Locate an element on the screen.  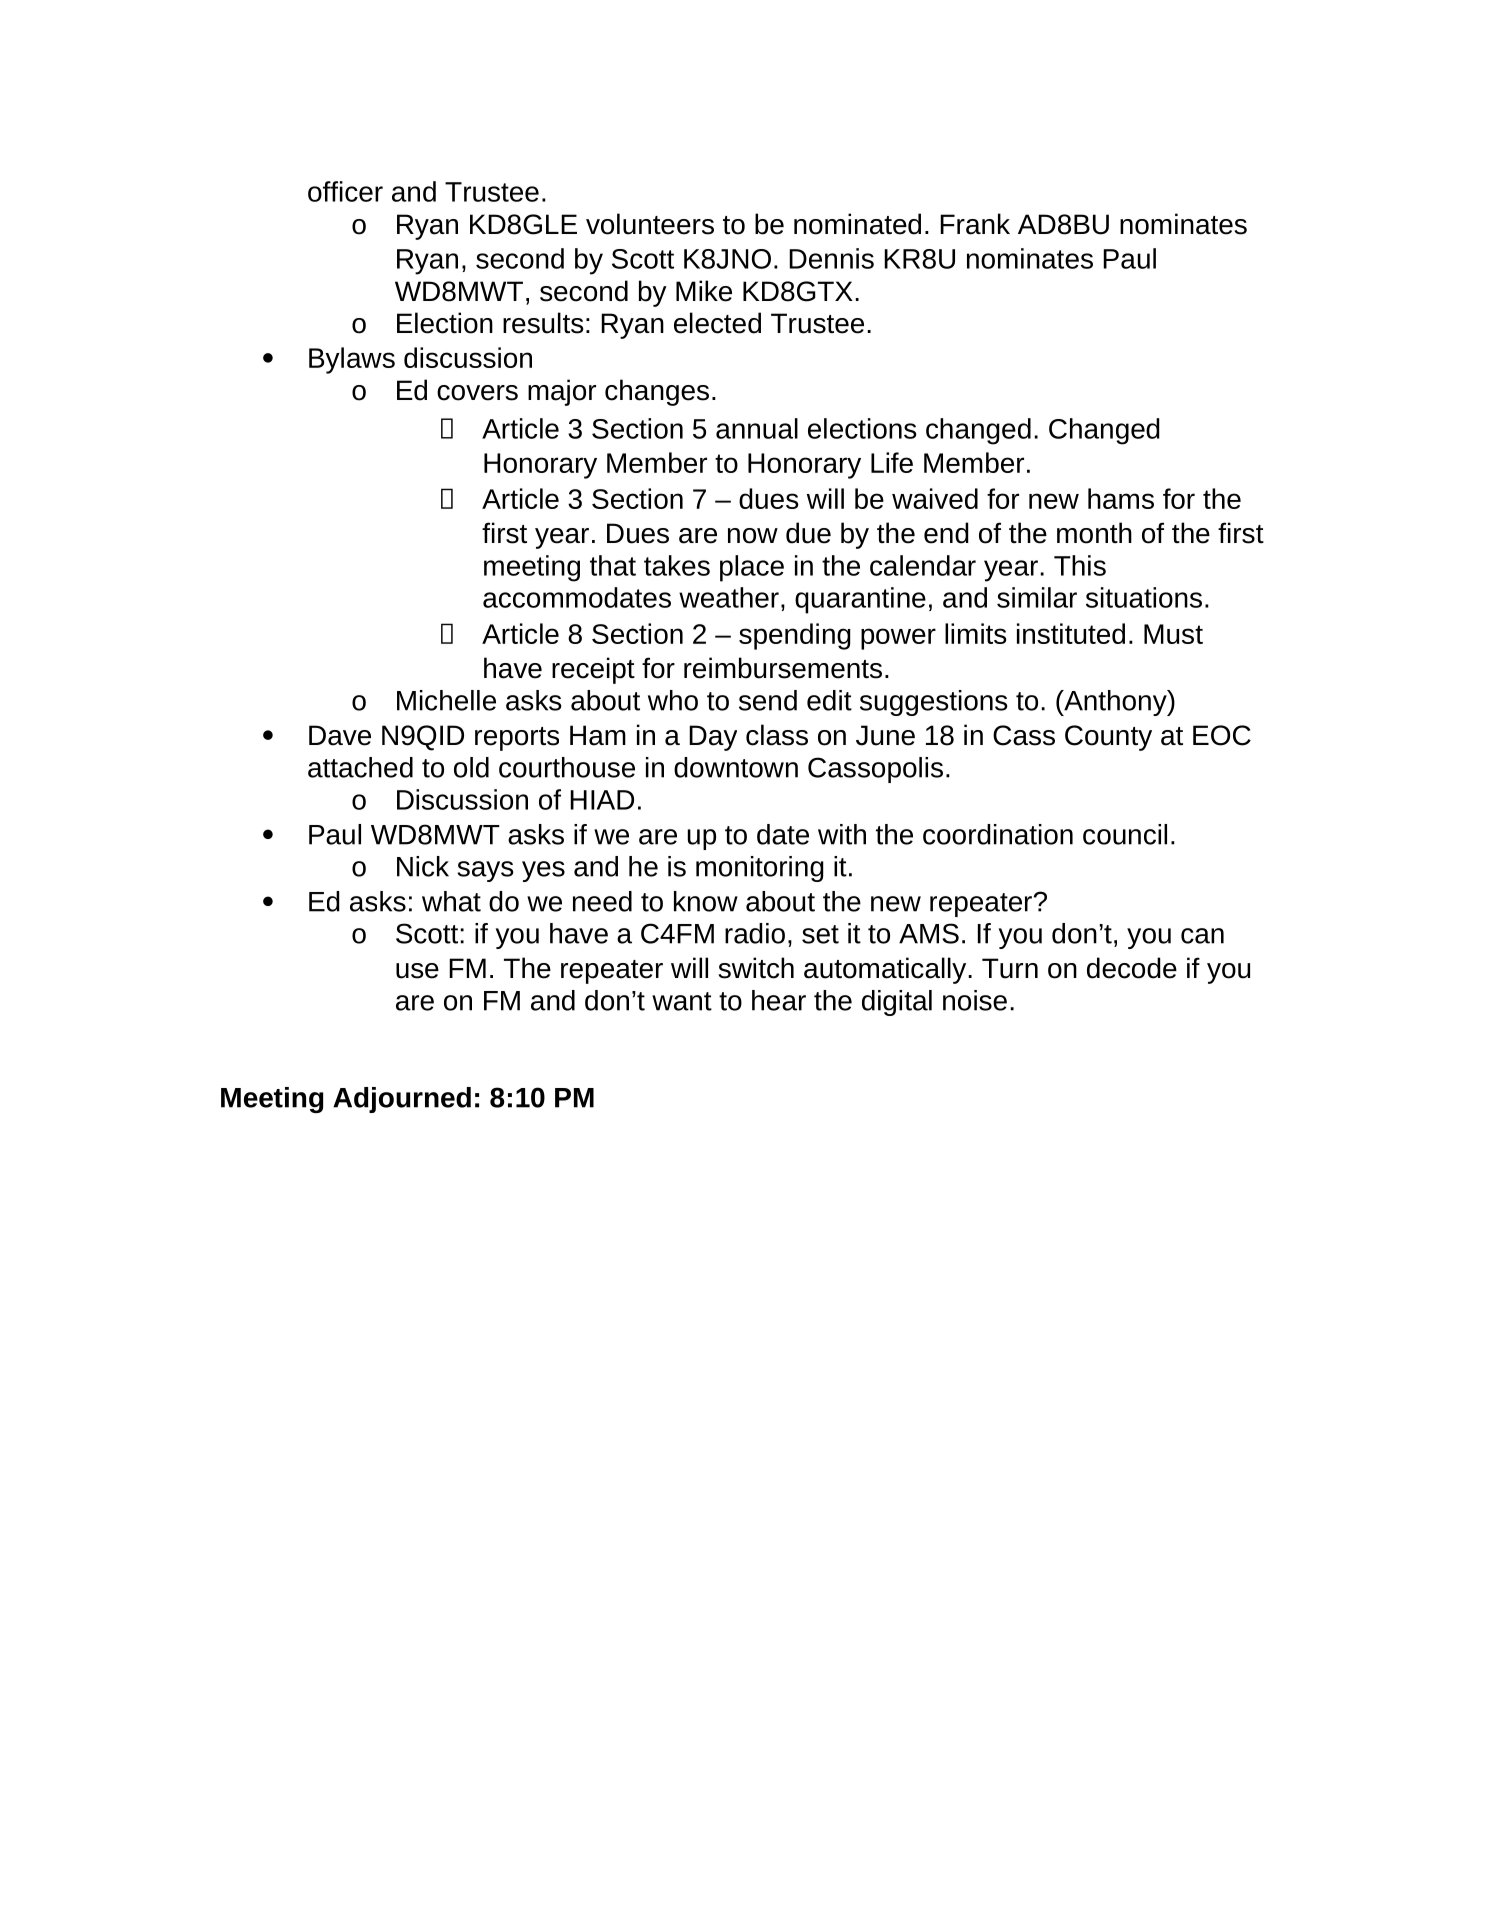
officer is located at coordinates (345, 191).
